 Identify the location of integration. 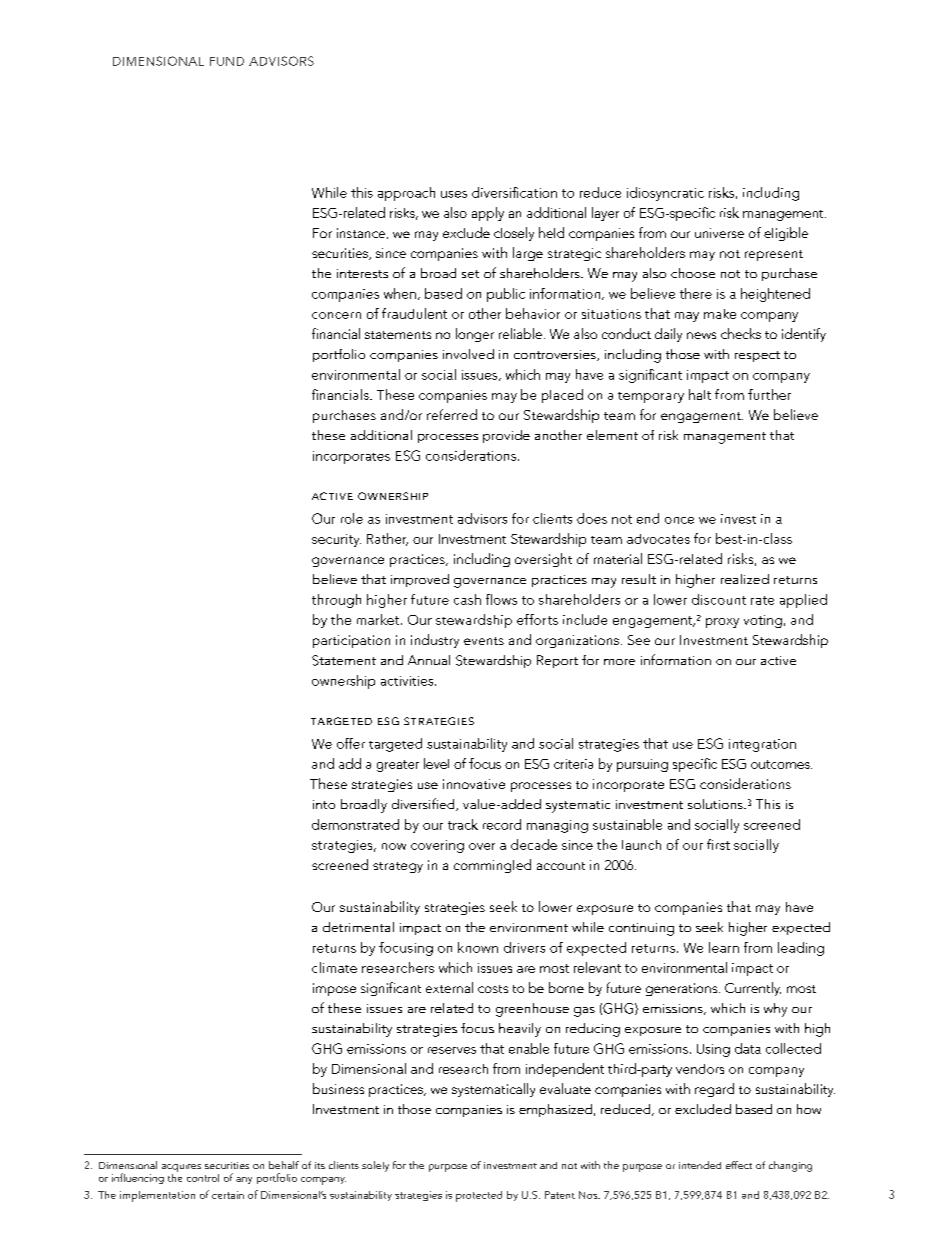
(762, 745).
